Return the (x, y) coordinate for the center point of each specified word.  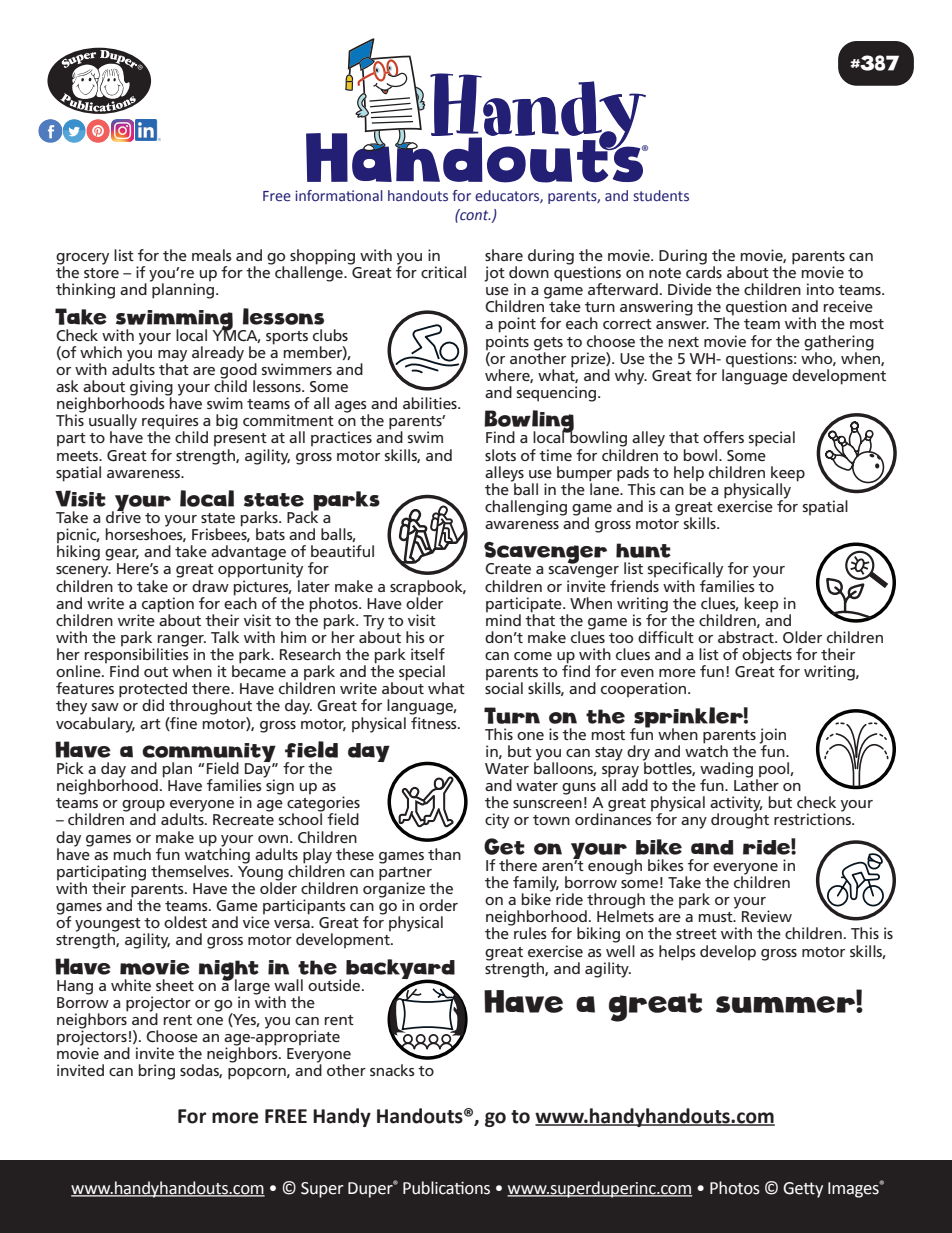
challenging (526, 508)
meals (212, 255)
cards (704, 271)
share (504, 255)
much (132, 854)
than (444, 854)
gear (122, 555)
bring (157, 1072)
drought (740, 820)
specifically (685, 570)
